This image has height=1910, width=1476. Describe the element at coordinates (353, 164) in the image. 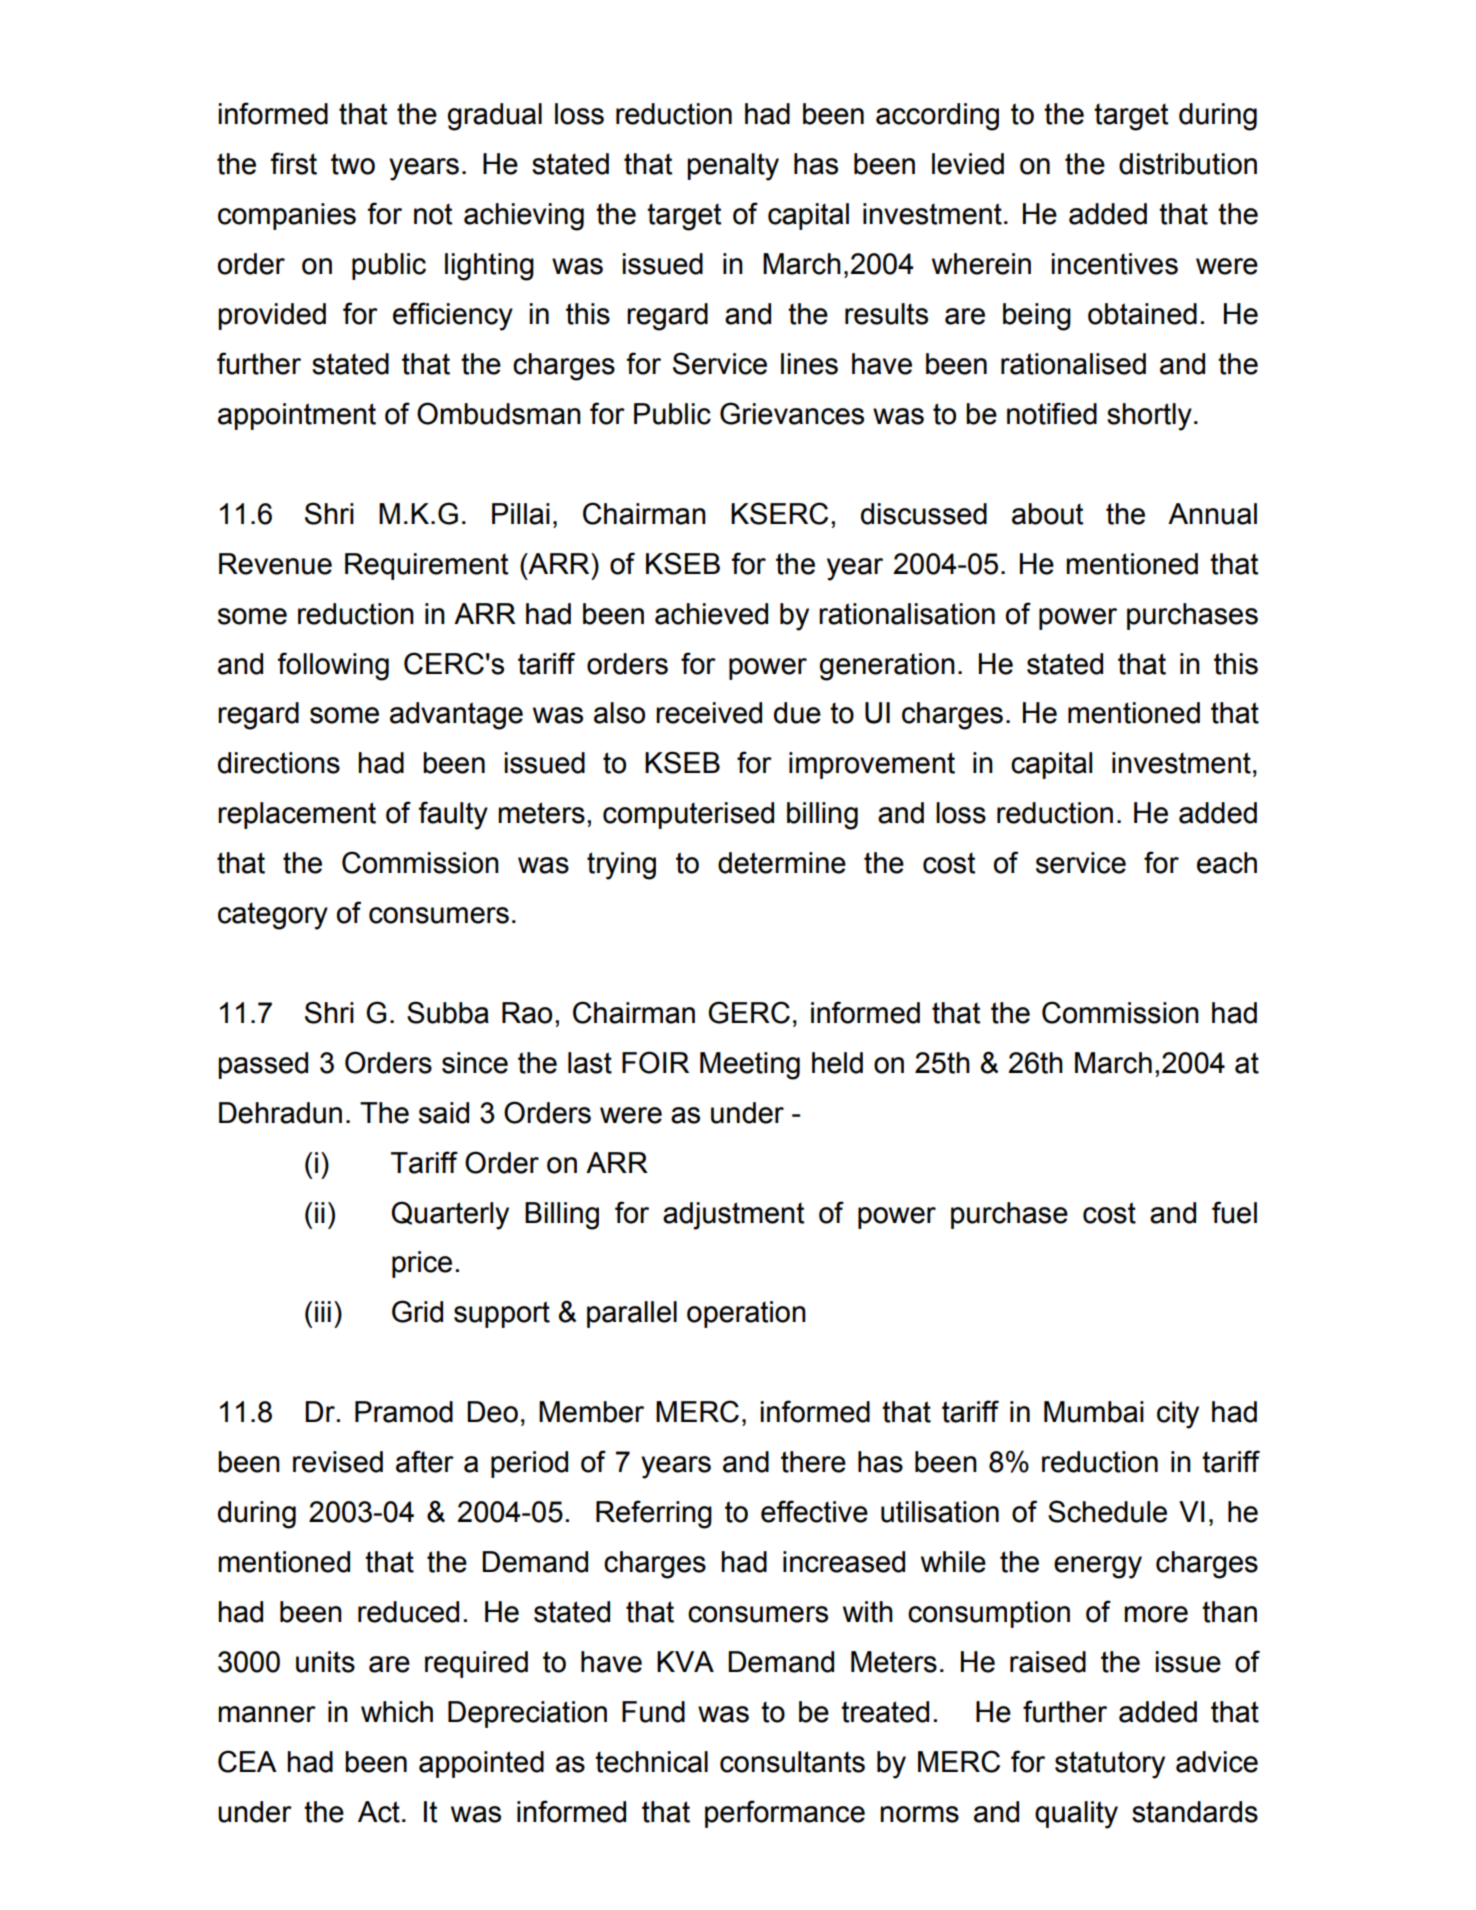

I see `two` at that location.
